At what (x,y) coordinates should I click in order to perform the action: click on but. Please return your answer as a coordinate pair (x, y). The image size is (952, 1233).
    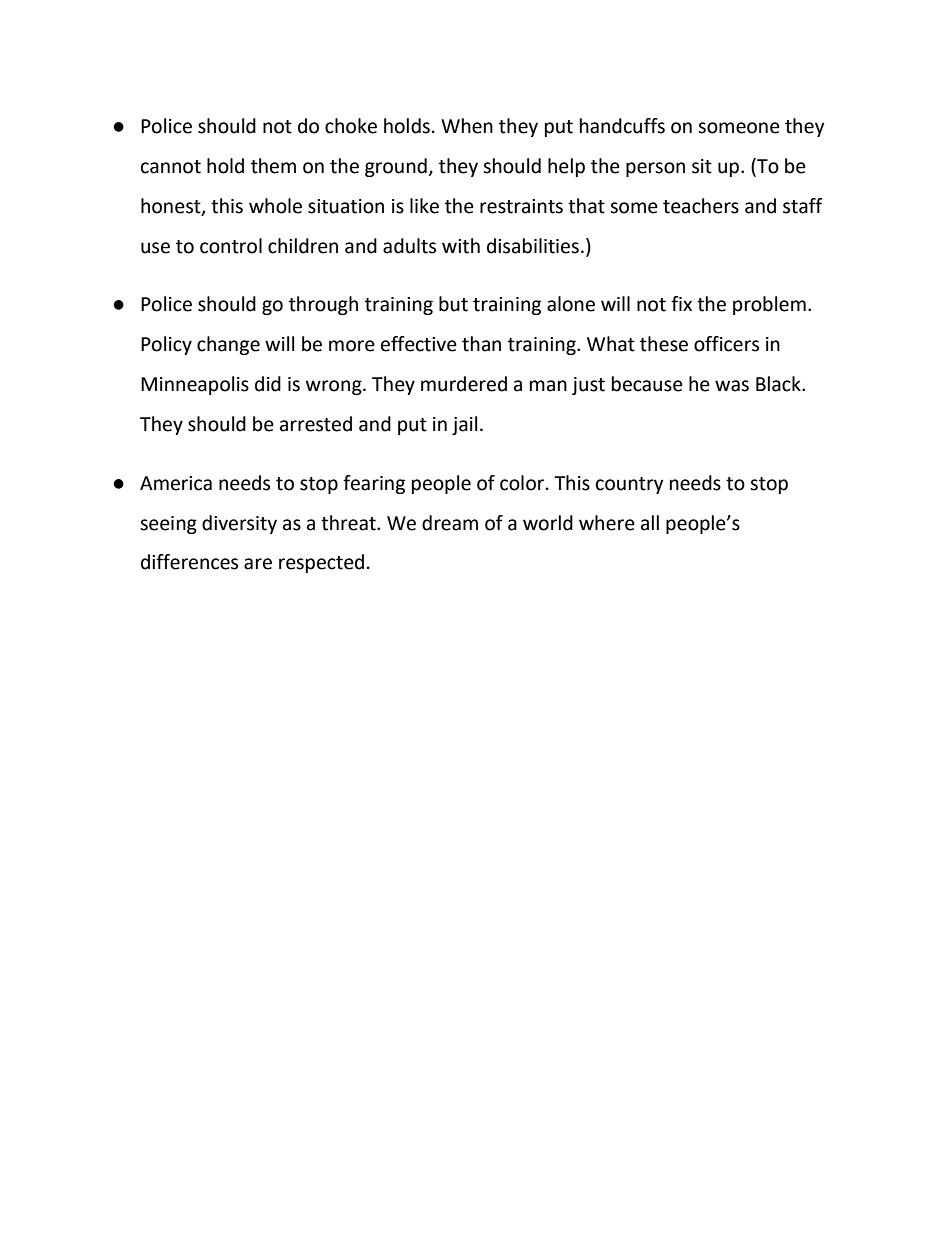
    Looking at the image, I should click on (453, 304).
